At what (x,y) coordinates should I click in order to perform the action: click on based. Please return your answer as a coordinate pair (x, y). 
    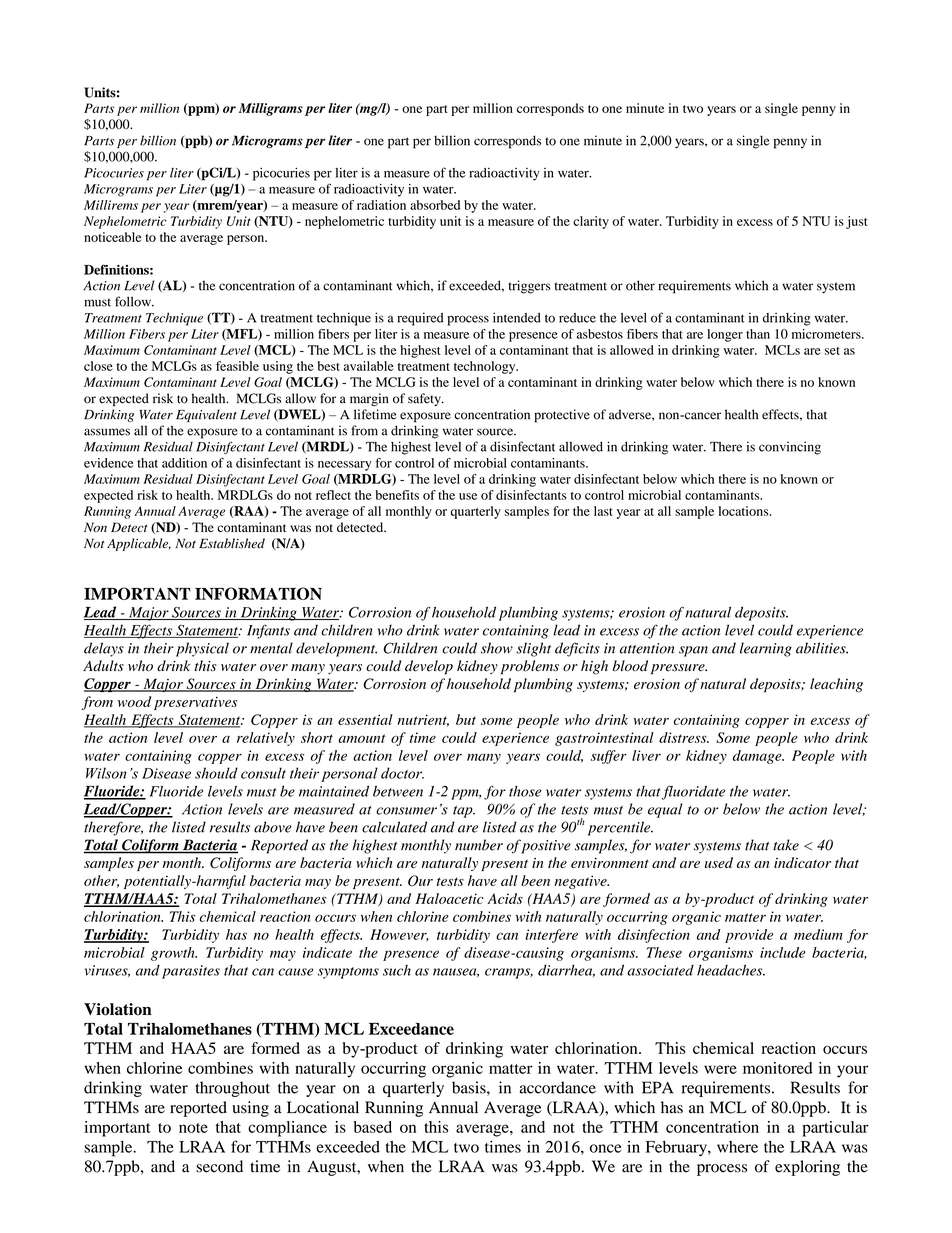
    Looking at the image, I should click on (373, 1127).
